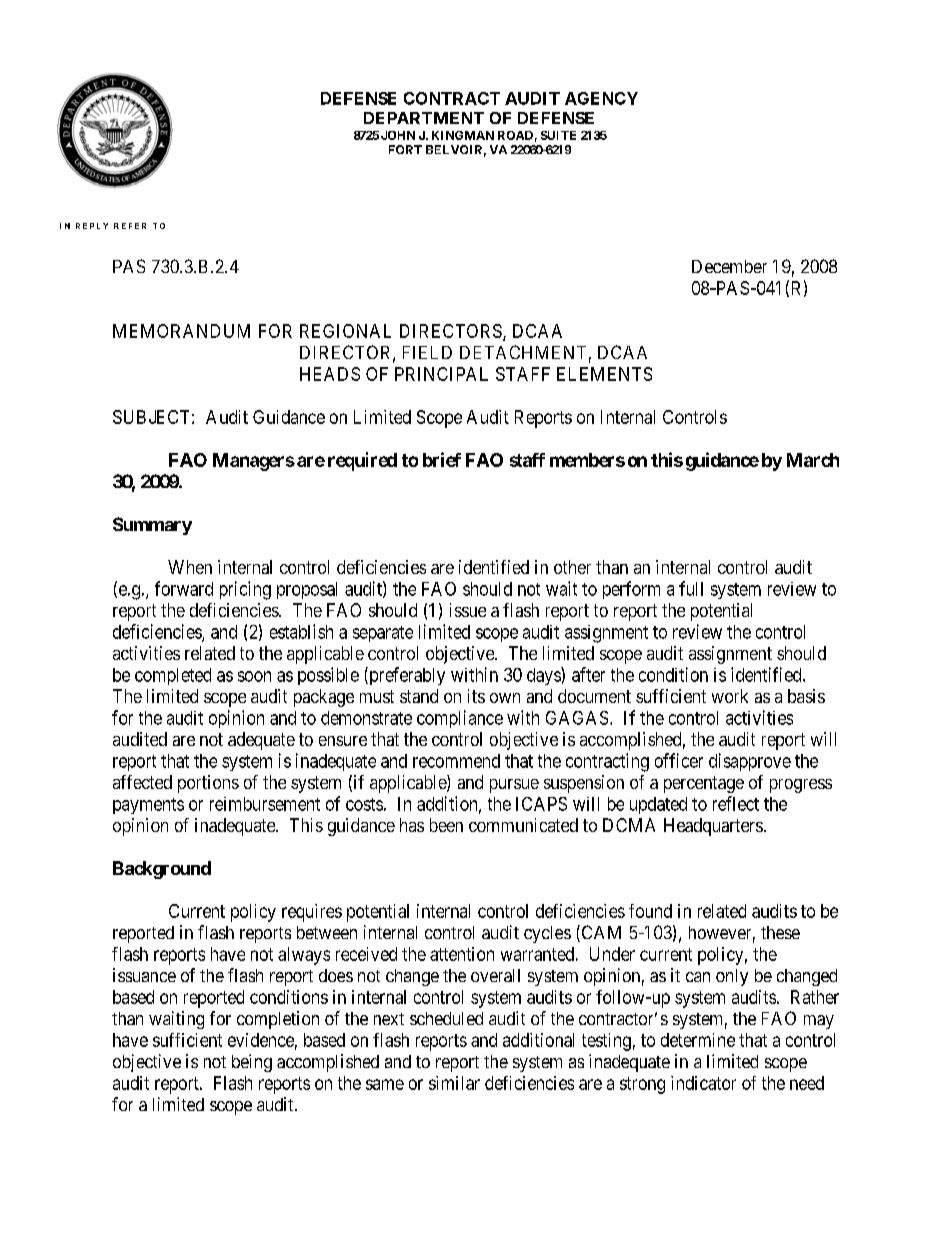 The width and height of the screenshot is (952, 1233). I want to click on forward, so click(184, 588).
